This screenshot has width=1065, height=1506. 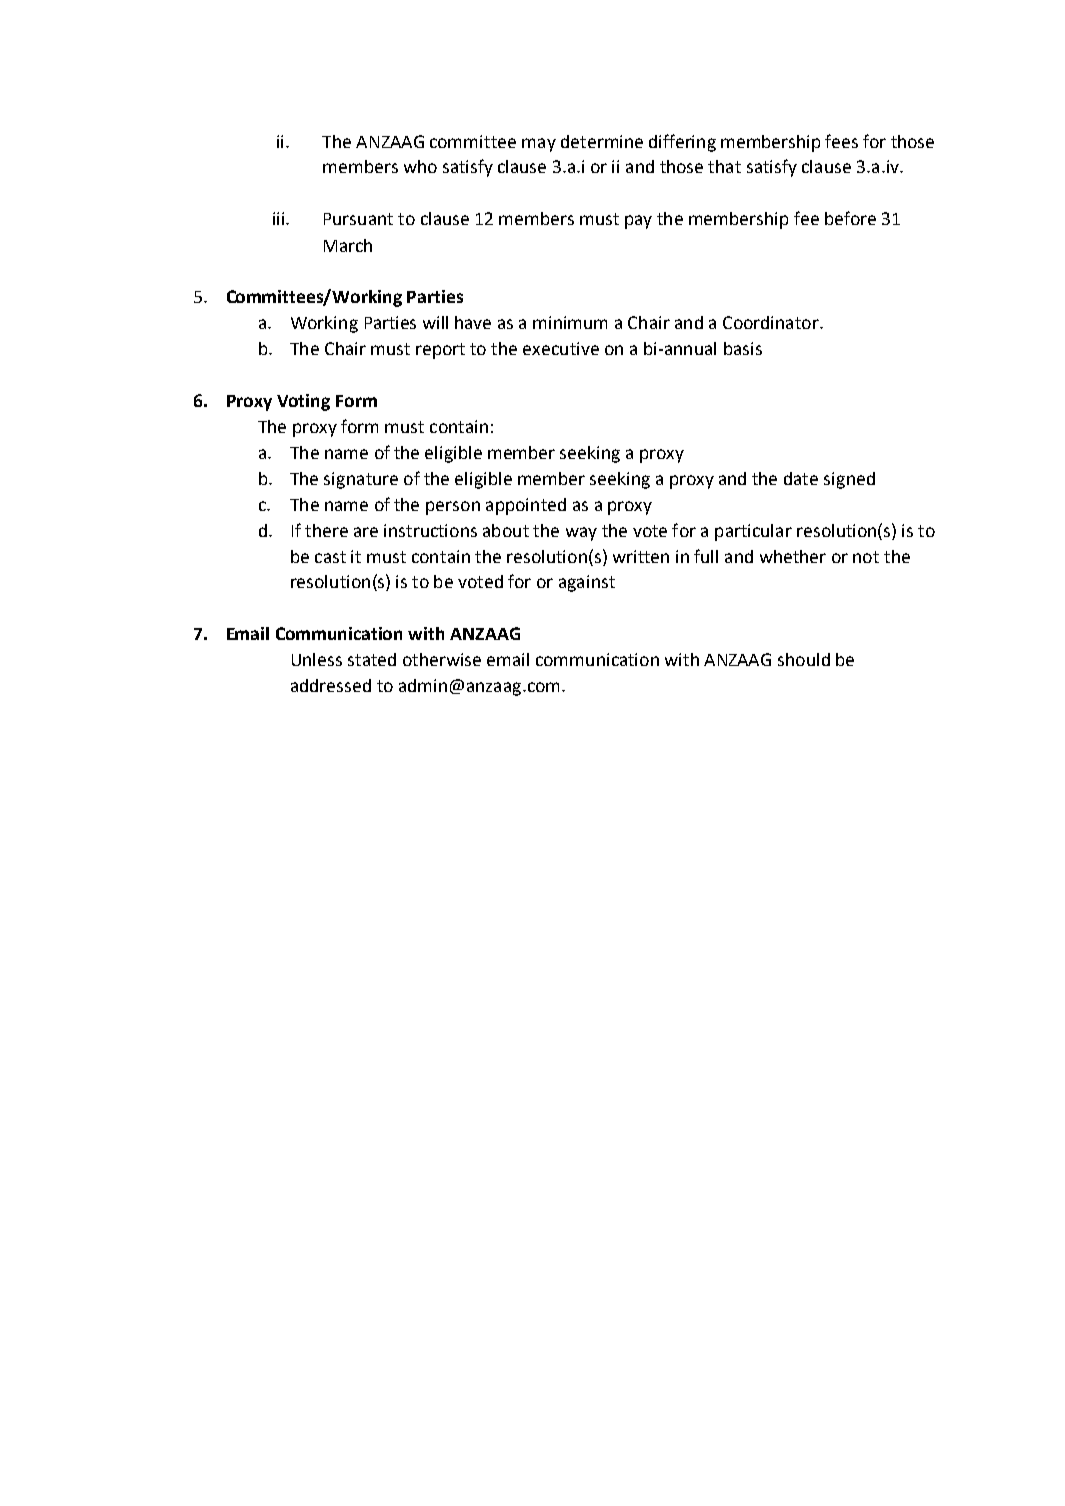 I want to click on appointed, so click(x=526, y=506).
